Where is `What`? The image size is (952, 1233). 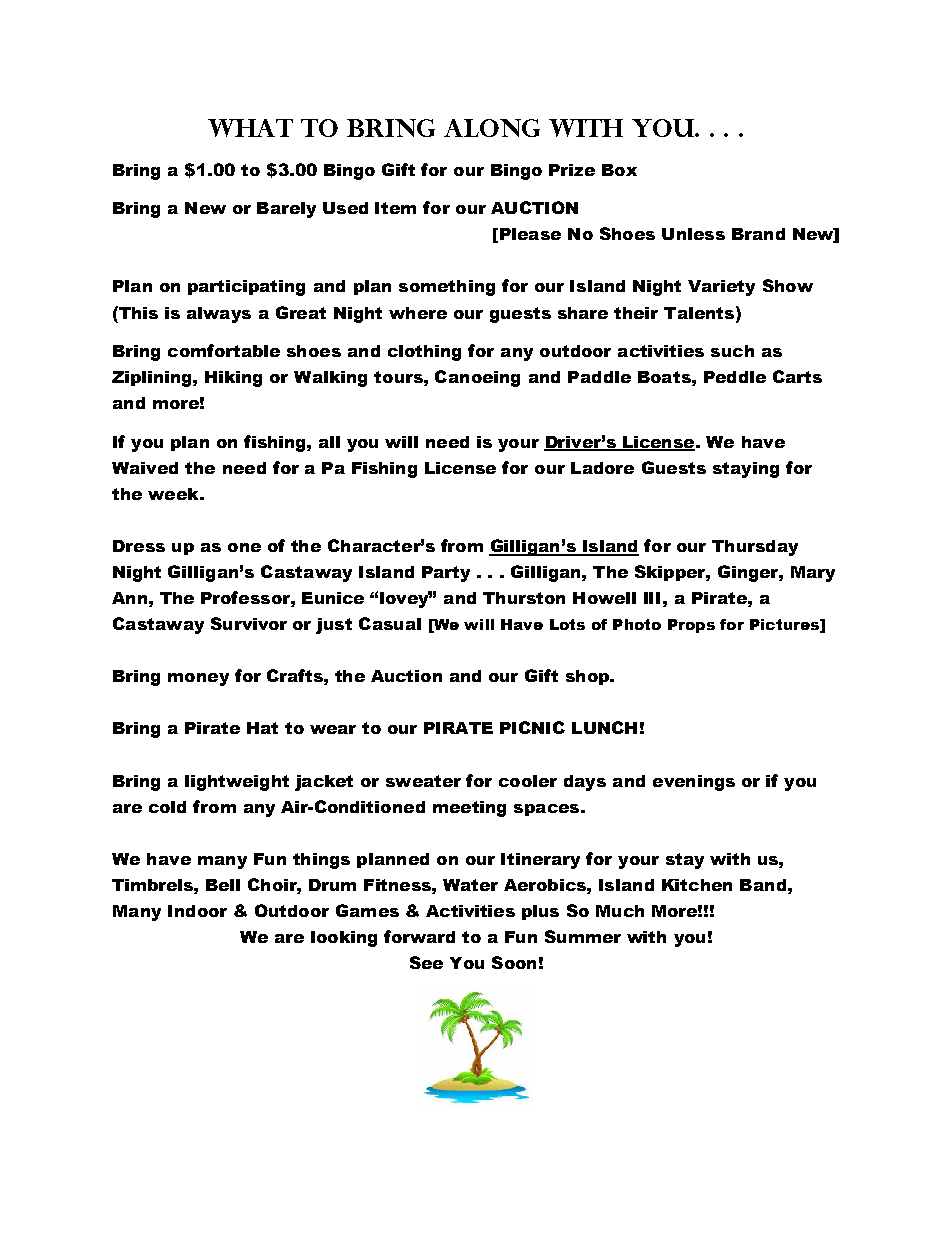 What is located at coordinates (250, 128).
